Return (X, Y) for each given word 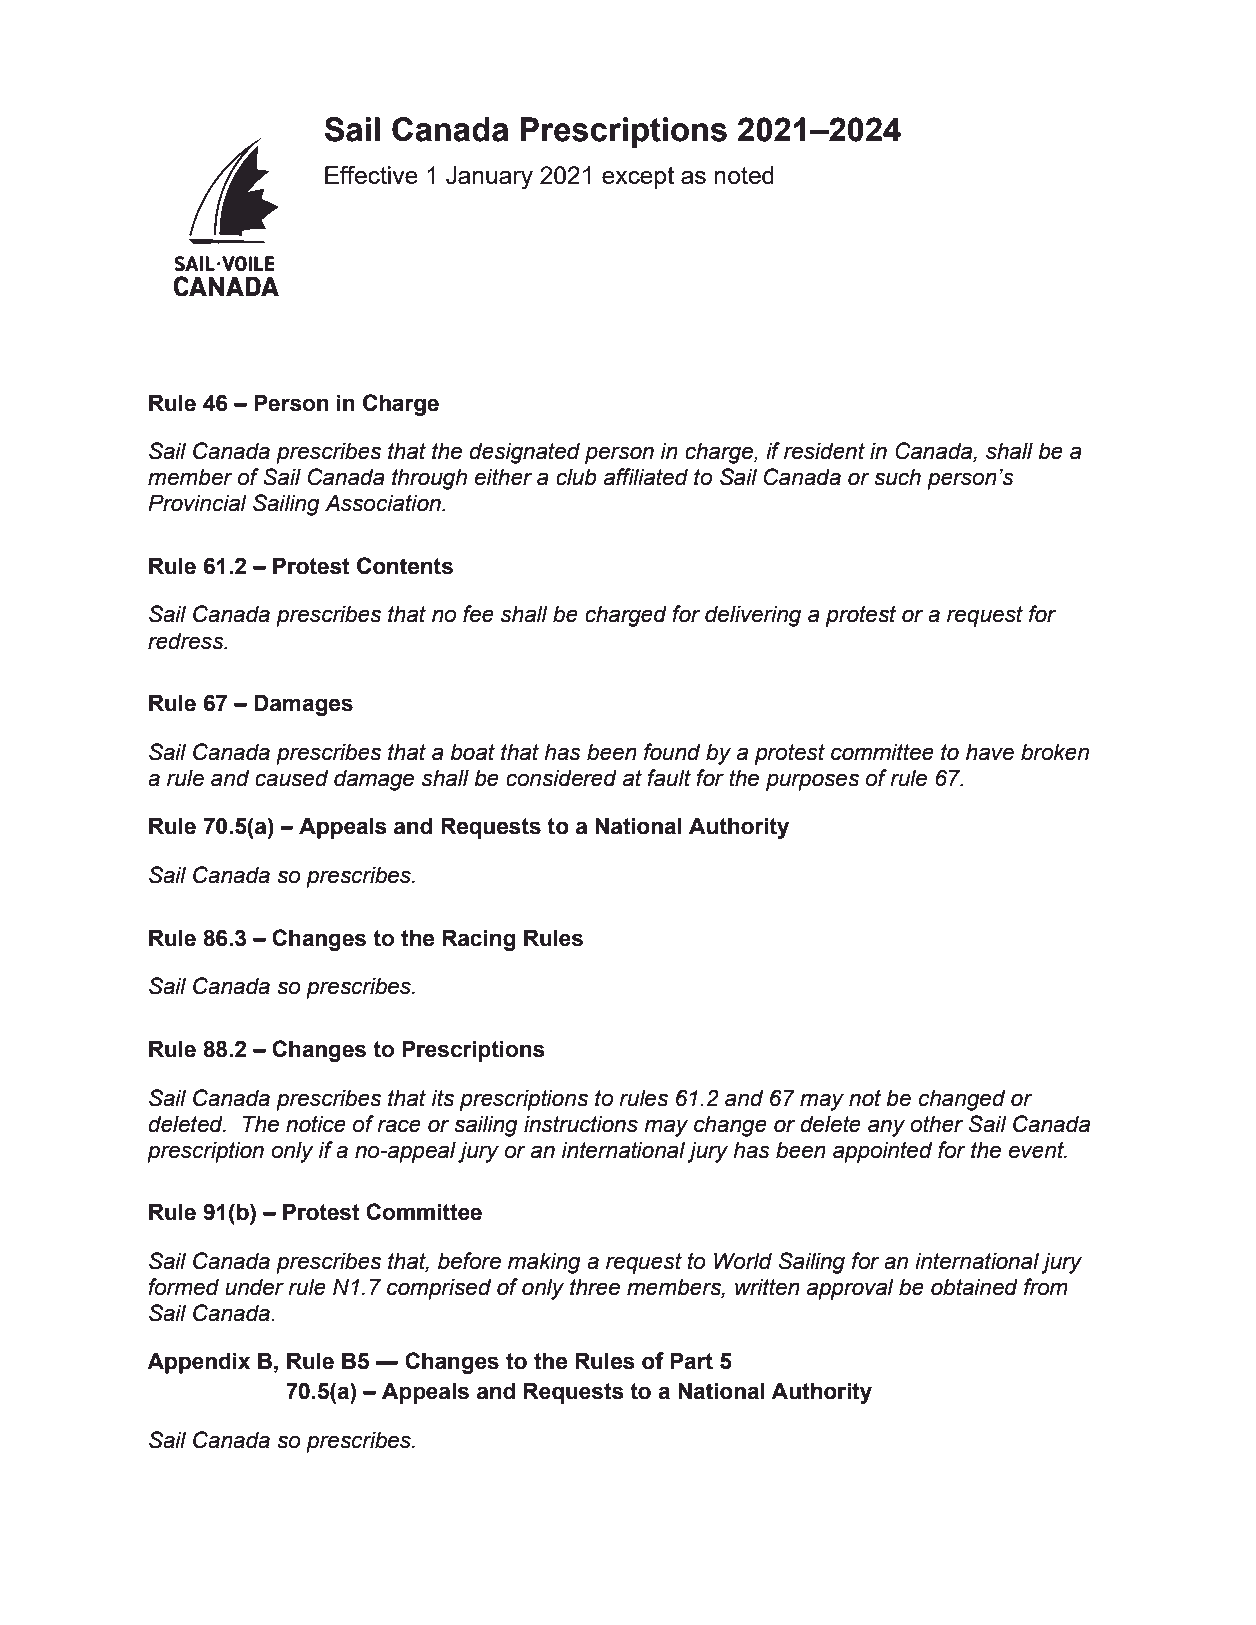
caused (291, 778)
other (936, 1124)
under (254, 1287)
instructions (581, 1124)
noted (744, 175)
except (638, 178)
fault (669, 778)
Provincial (197, 503)
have (990, 752)
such (897, 477)
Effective (371, 175)
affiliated (646, 477)
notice (316, 1124)
